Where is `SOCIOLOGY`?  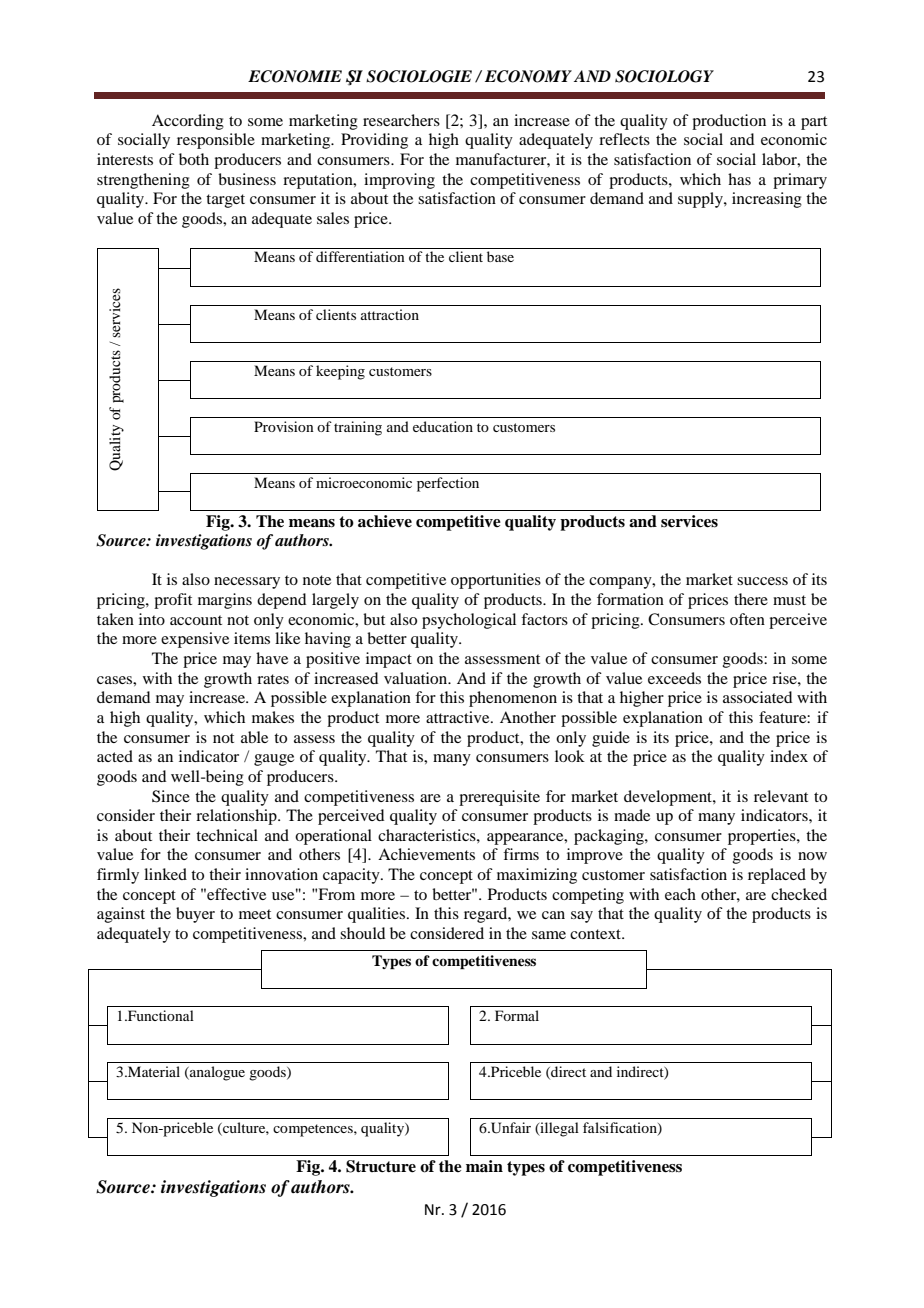
SOCIOLOGY is located at coordinates (664, 76).
